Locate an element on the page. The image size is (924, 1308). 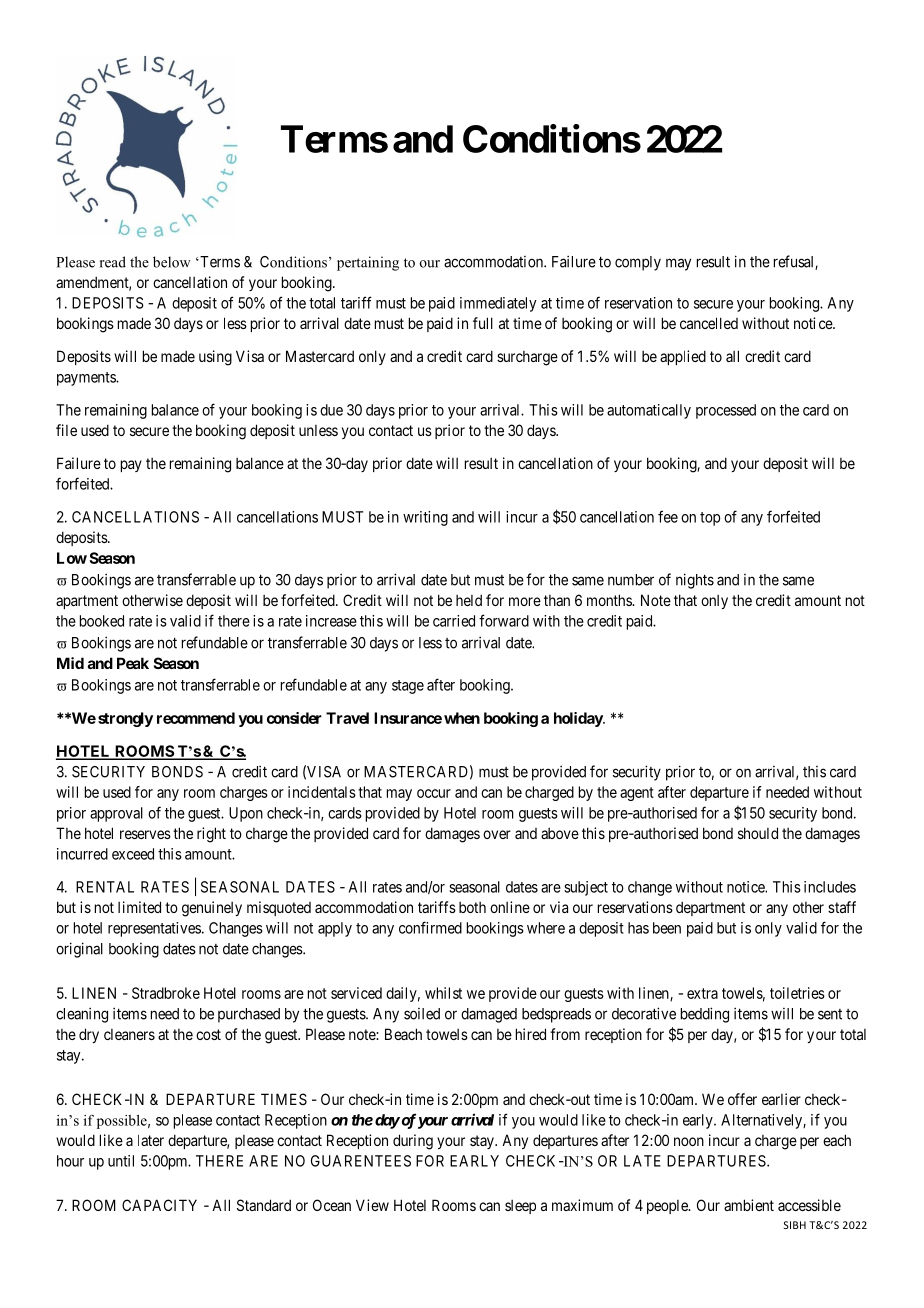
cancelled is located at coordinates (709, 323).
